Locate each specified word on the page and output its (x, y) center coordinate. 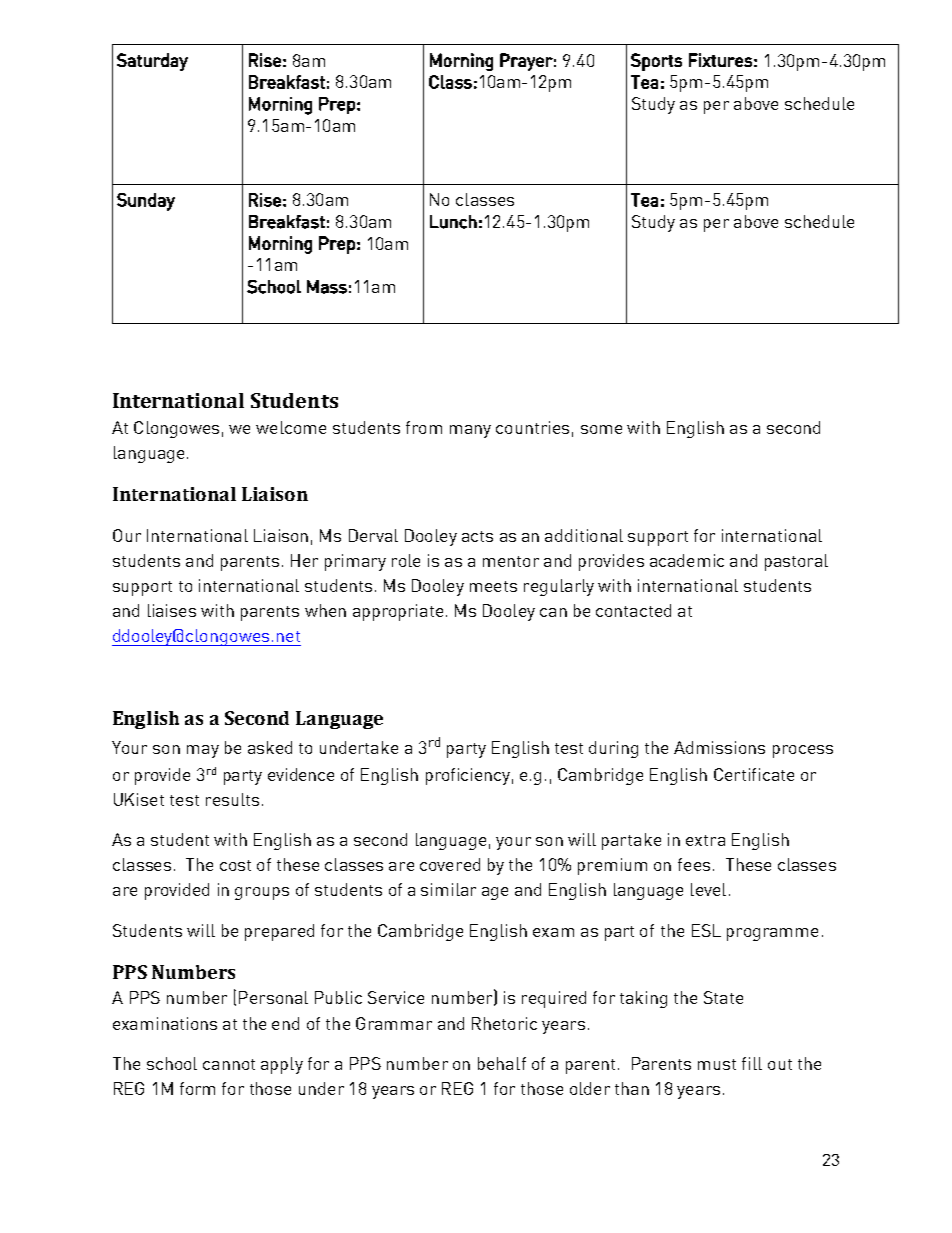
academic (687, 560)
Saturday (152, 62)
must (717, 1064)
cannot (229, 1064)
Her (304, 560)
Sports (656, 62)
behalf (502, 1063)
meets (493, 586)
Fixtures (720, 60)
